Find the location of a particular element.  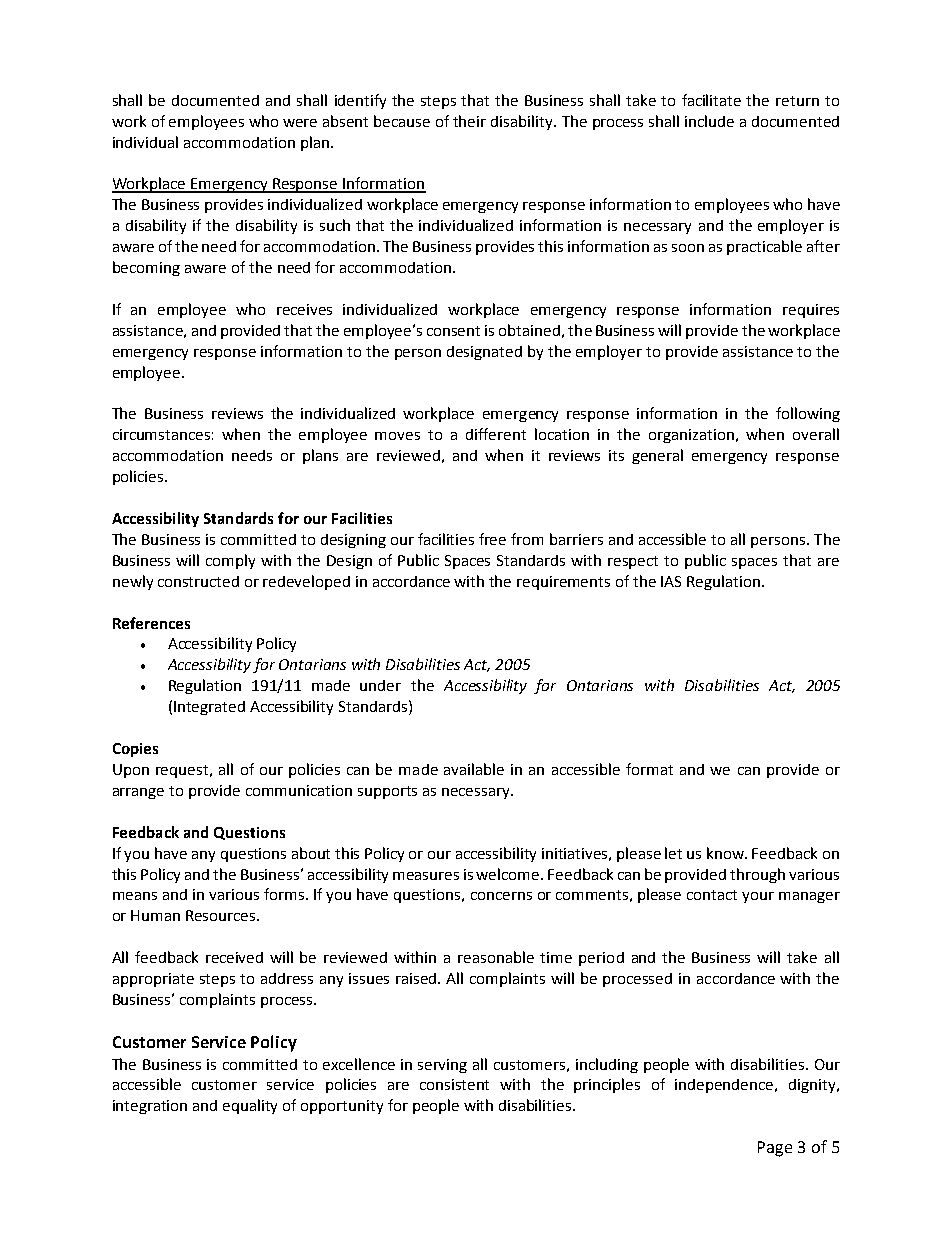

independence is located at coordinates (725, 1086).
